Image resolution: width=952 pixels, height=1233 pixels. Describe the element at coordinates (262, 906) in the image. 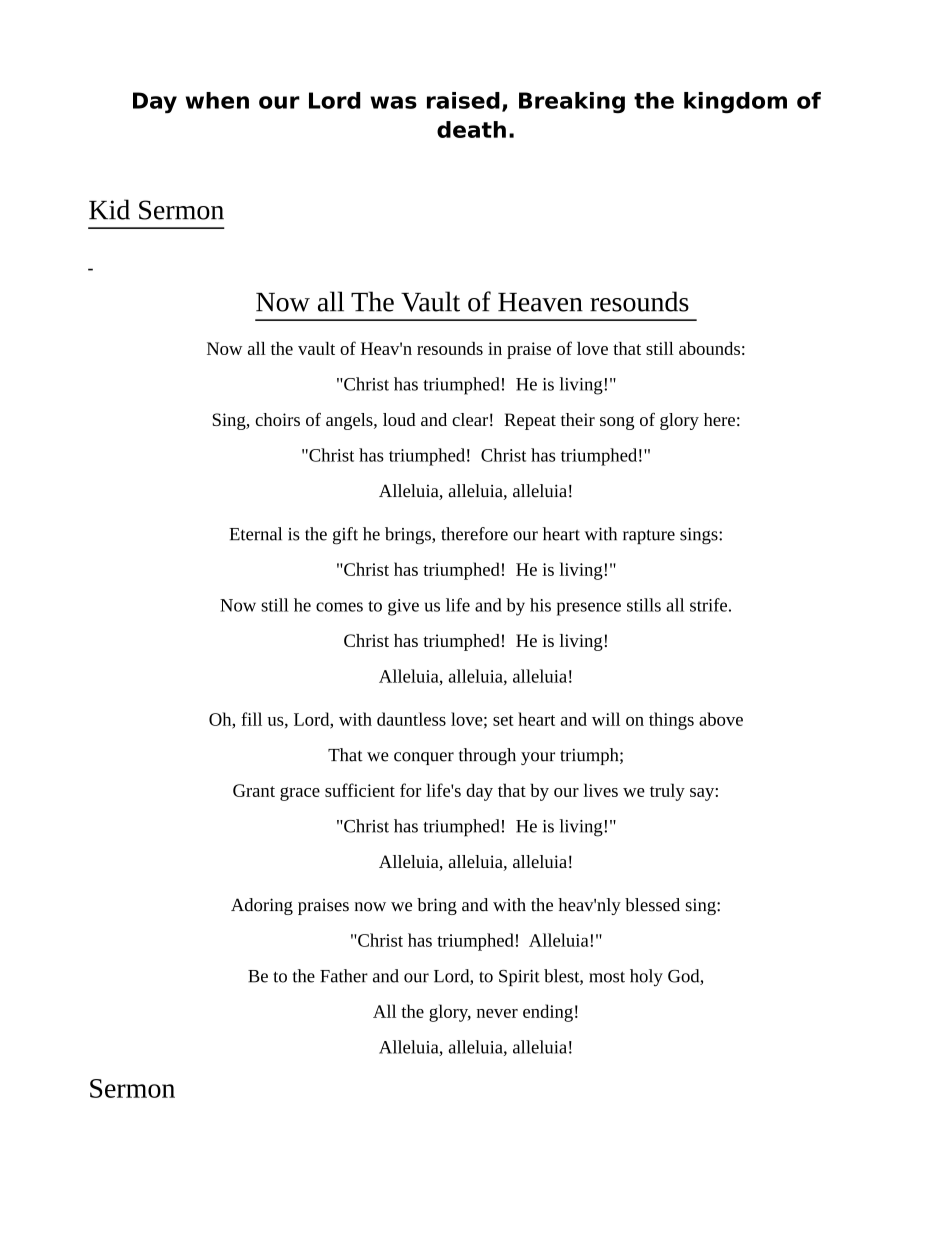

I see `Adoring` at that location.
